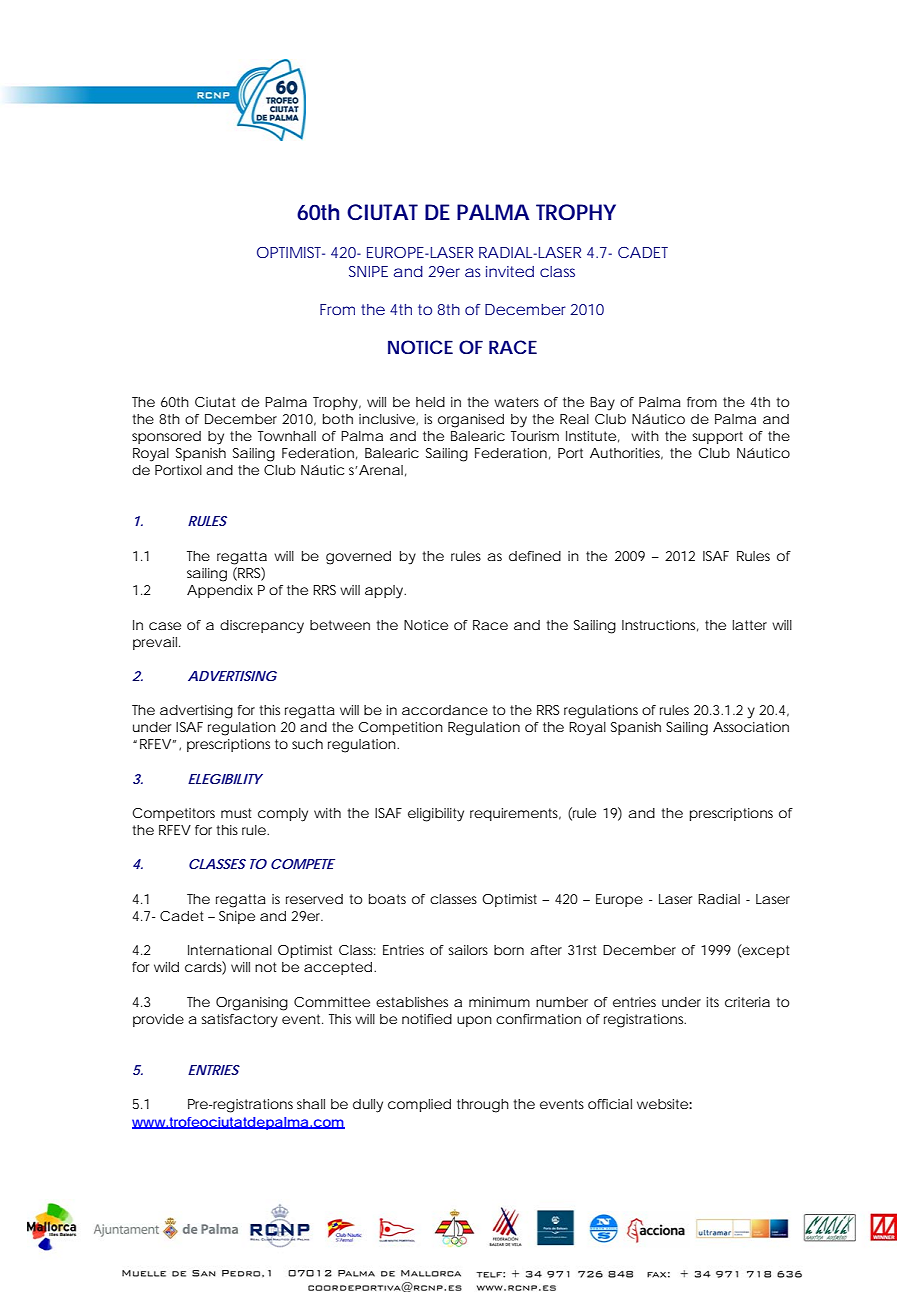  What do you see at coordinates (262, 627) in the document?
I see `discrepancy` at bounding box center [262, 627].
